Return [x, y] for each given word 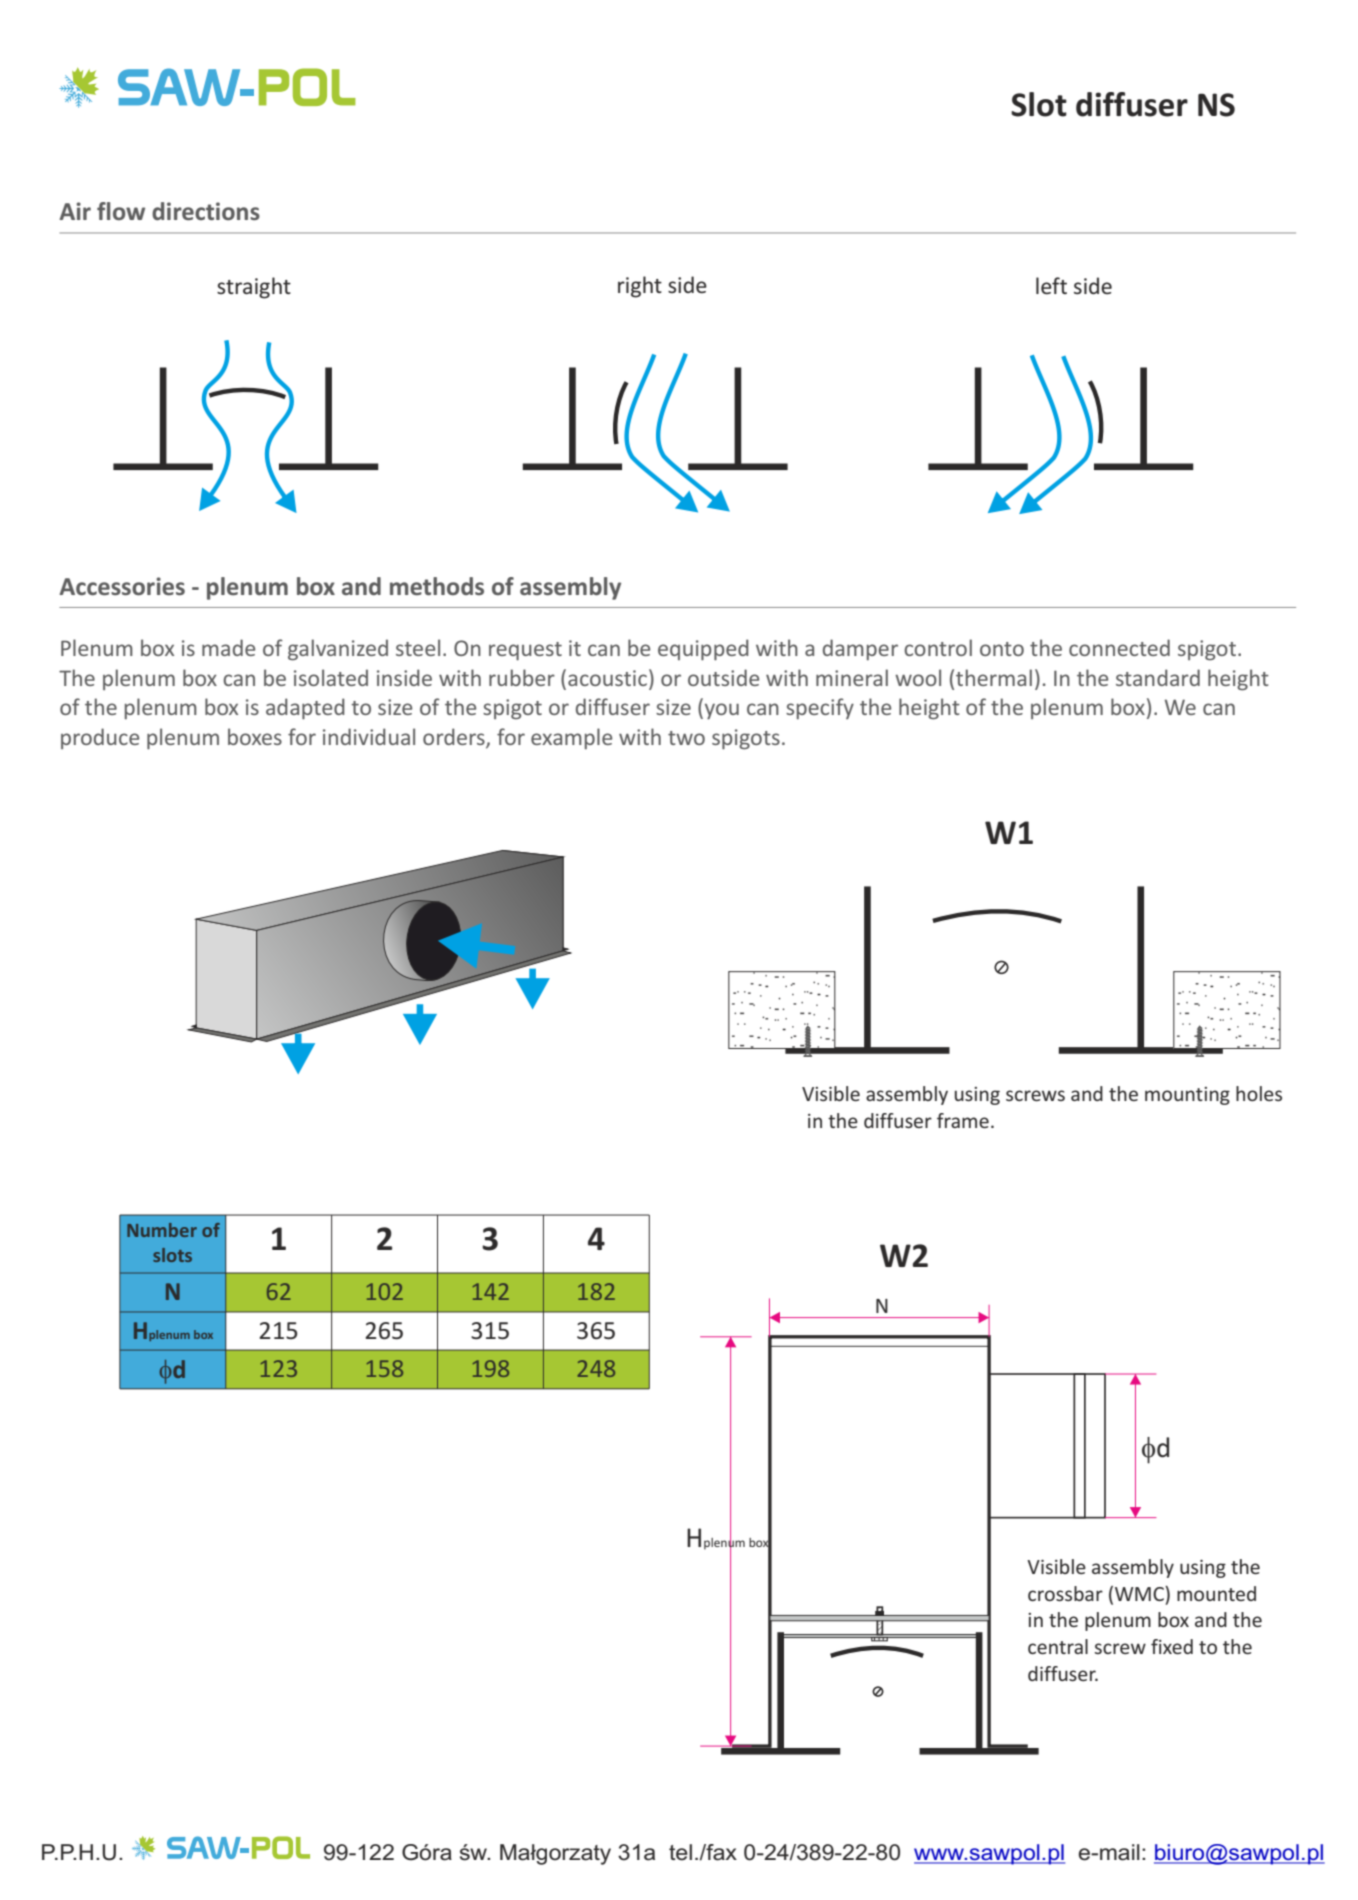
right [640, 287]
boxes [255, 736]
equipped [703, 650]
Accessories [122, 586]
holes [1259, 1093]
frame [963, 1120]
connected [1119, 647]
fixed [1172, 1646]
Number [162, 1230]
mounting [1187, 1096]
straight [254, 288]
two [686, 738]
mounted [1216, 1593]
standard [1158, 677]
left [1051, 285]
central [1058, 1646]
